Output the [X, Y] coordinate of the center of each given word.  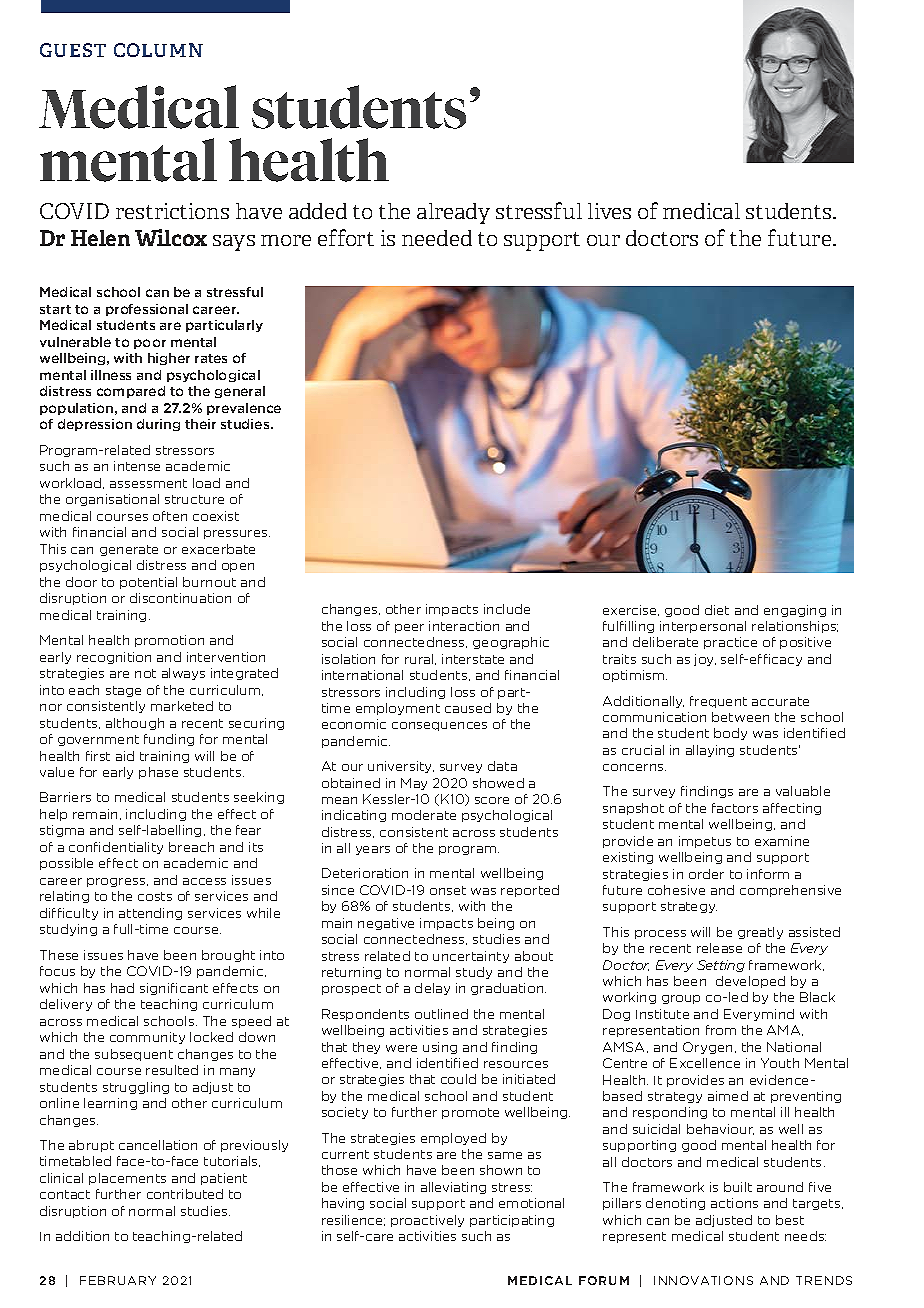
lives [609, 211]
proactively [427, 1221]
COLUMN [158, 50]
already [453, 213]
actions [734, 1203]
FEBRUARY [118, 1280]
